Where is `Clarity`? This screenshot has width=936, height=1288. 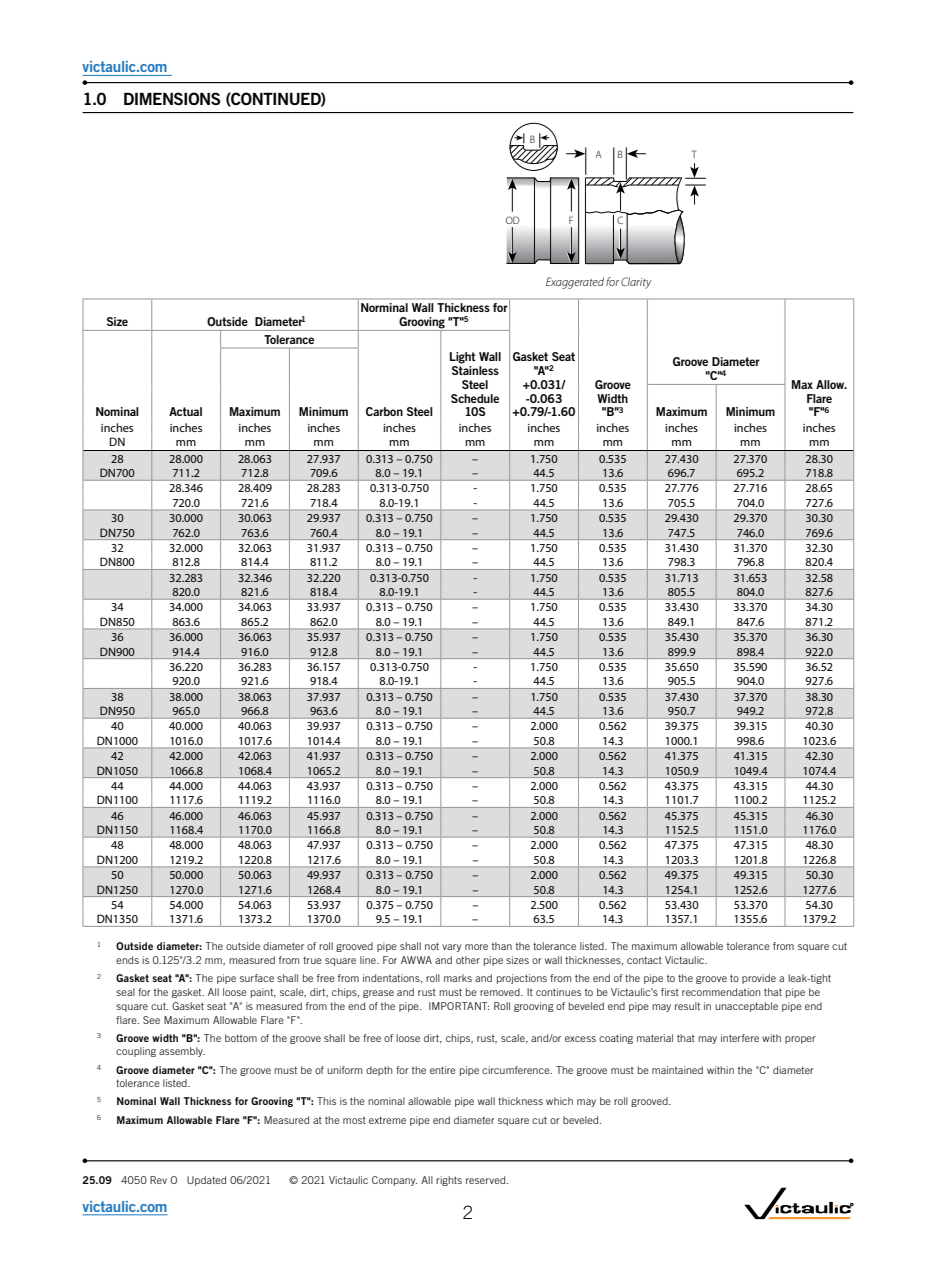 Clarity is located at coordinates (636, 283).
